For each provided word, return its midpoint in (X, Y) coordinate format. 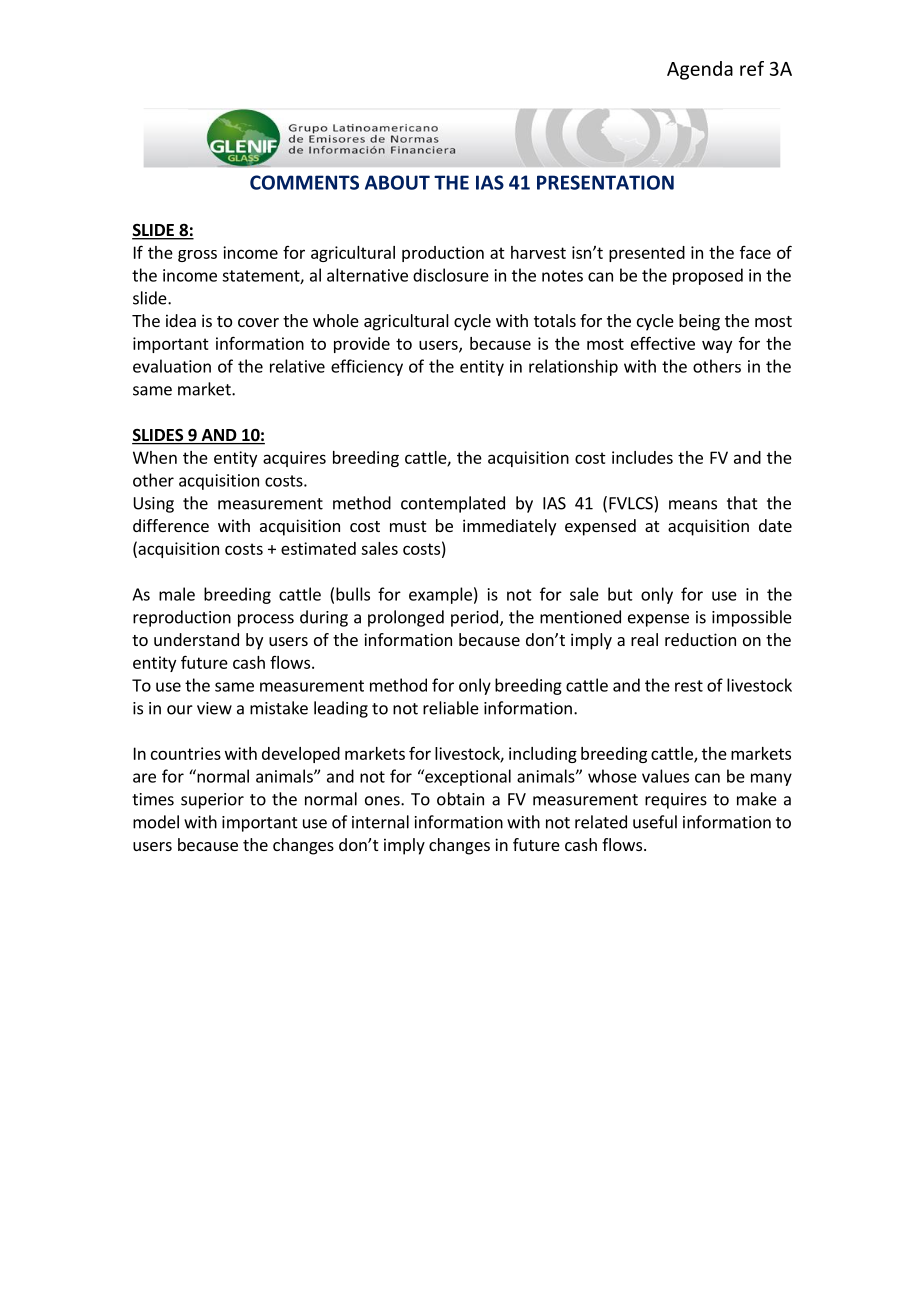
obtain (460, 799)
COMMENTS (304, 182)
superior (212, 801)
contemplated (453, 504)
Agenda (700, 70)
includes (642, 457)
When (155, 457)
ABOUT (397, 182)
